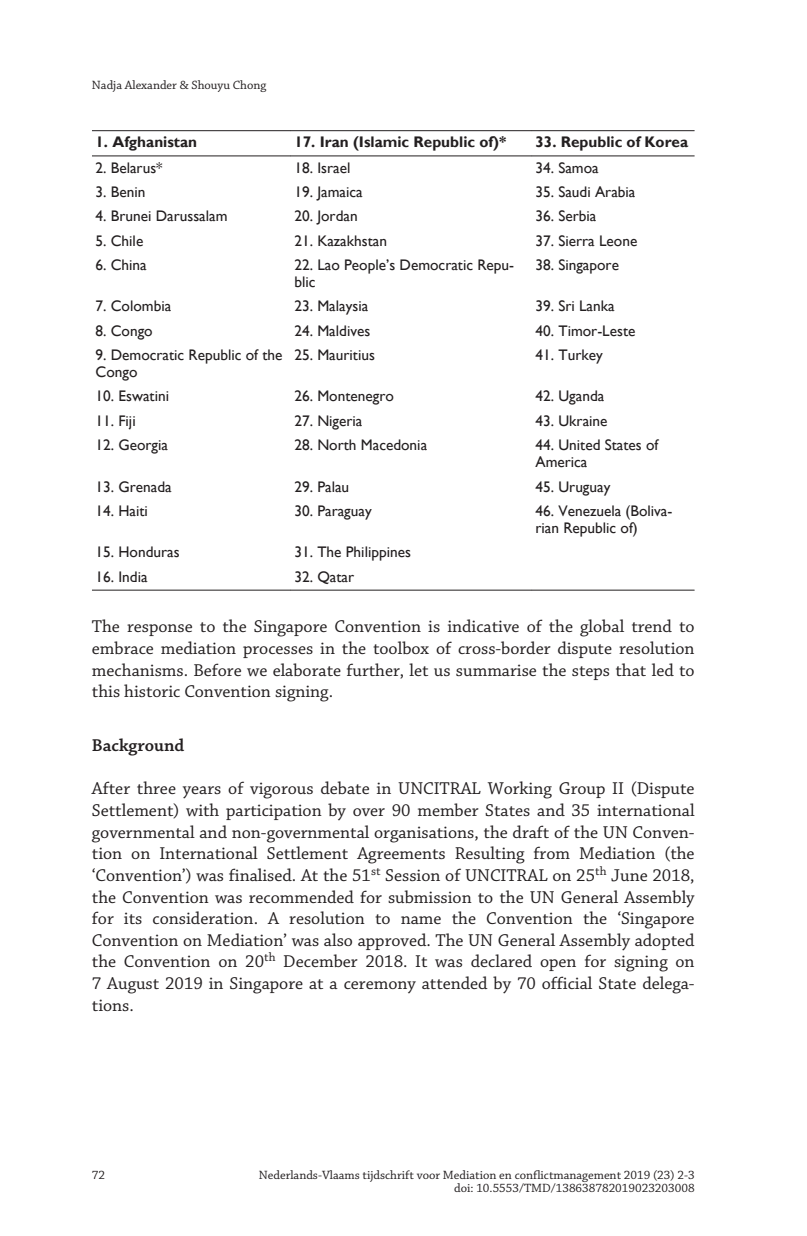 Image resolution: width=807 pixels, height=1236 pixels. What do you see at coordinates (579, 168) in the screenshot?
I see `Samoa` at bounding box center [579, 168].
